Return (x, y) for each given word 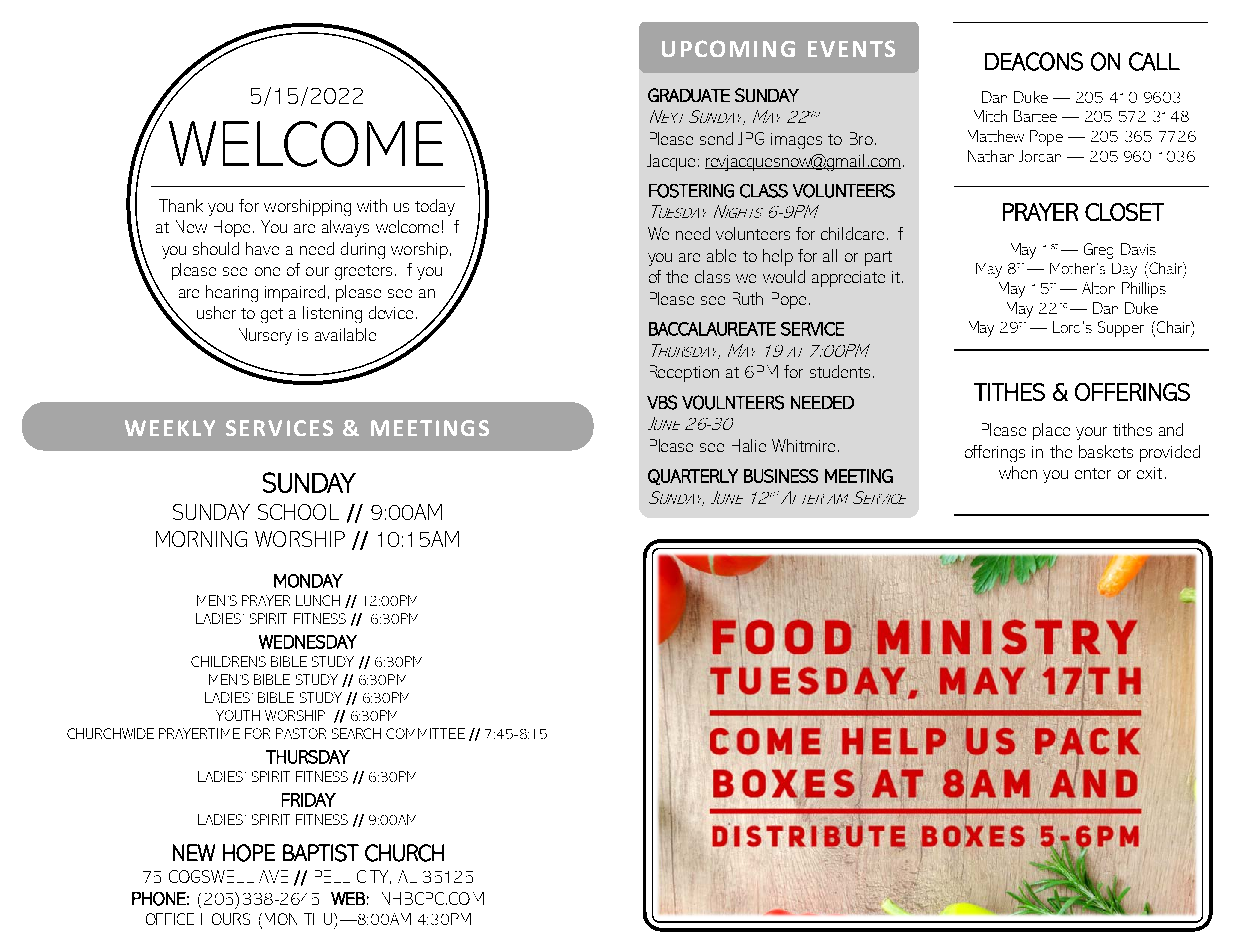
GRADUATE (689, 95)
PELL (332, 876)
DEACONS (1034, 61)
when (1018, 472)
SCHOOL (298, 512)
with (372, 205)
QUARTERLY (693, 477)
